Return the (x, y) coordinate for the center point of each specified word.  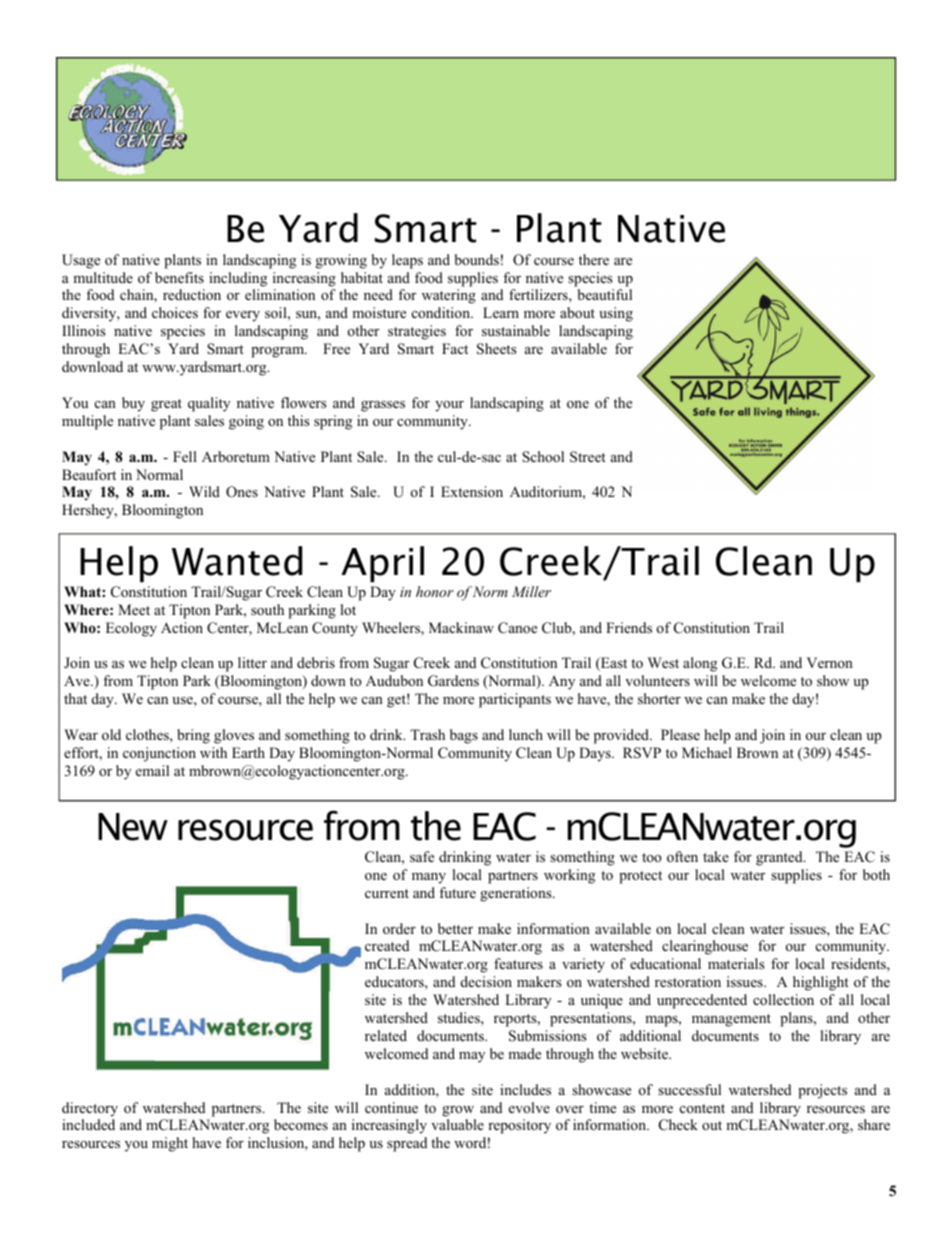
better (455, 928)
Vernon (829, 662)
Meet (134, 609)
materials (736, 963)
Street (588, 457)
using (616, 314)
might (170, 1144)
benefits (179, 277)
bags (464, 736)
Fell (185, 456)
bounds (477, 259)
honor (435, 591)
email (152, 770)
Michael (707, 752)
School (543, 457)
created (387, 945)
